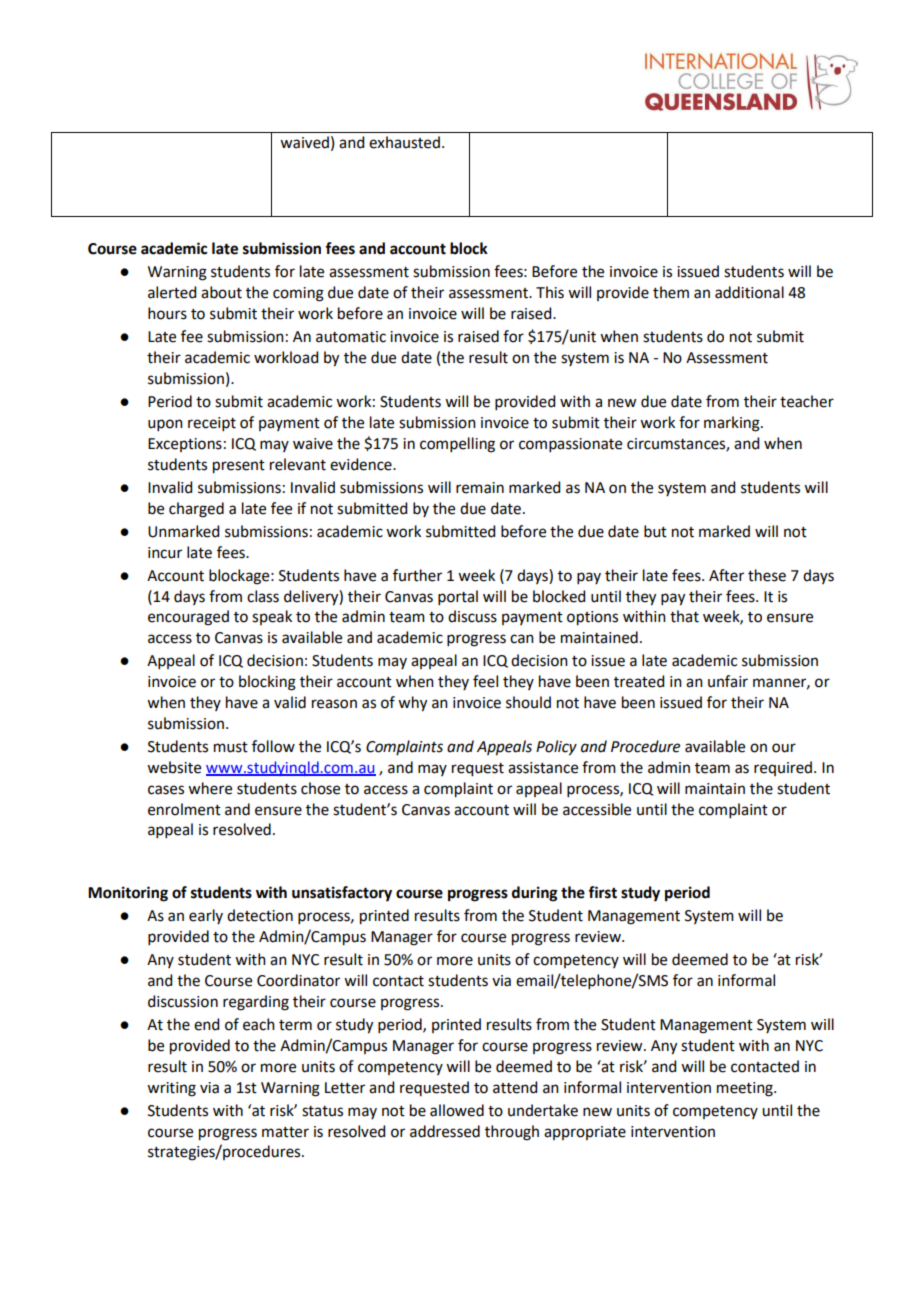  Describe the element at coordinates (457, 445) in the screenshot. I see `compelling` at that location.
